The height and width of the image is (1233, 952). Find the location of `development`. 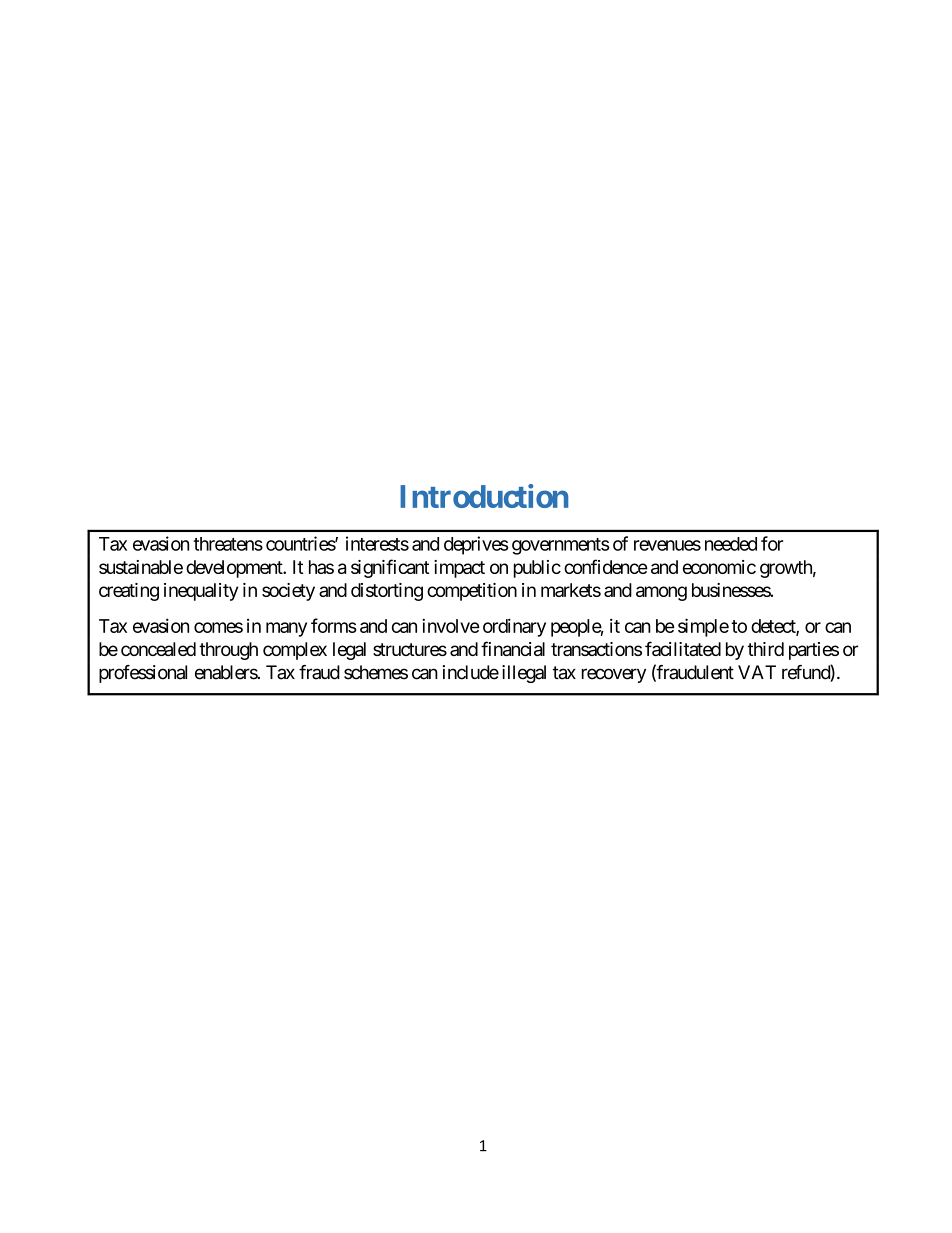

development is located at coordinates (235, 569).
